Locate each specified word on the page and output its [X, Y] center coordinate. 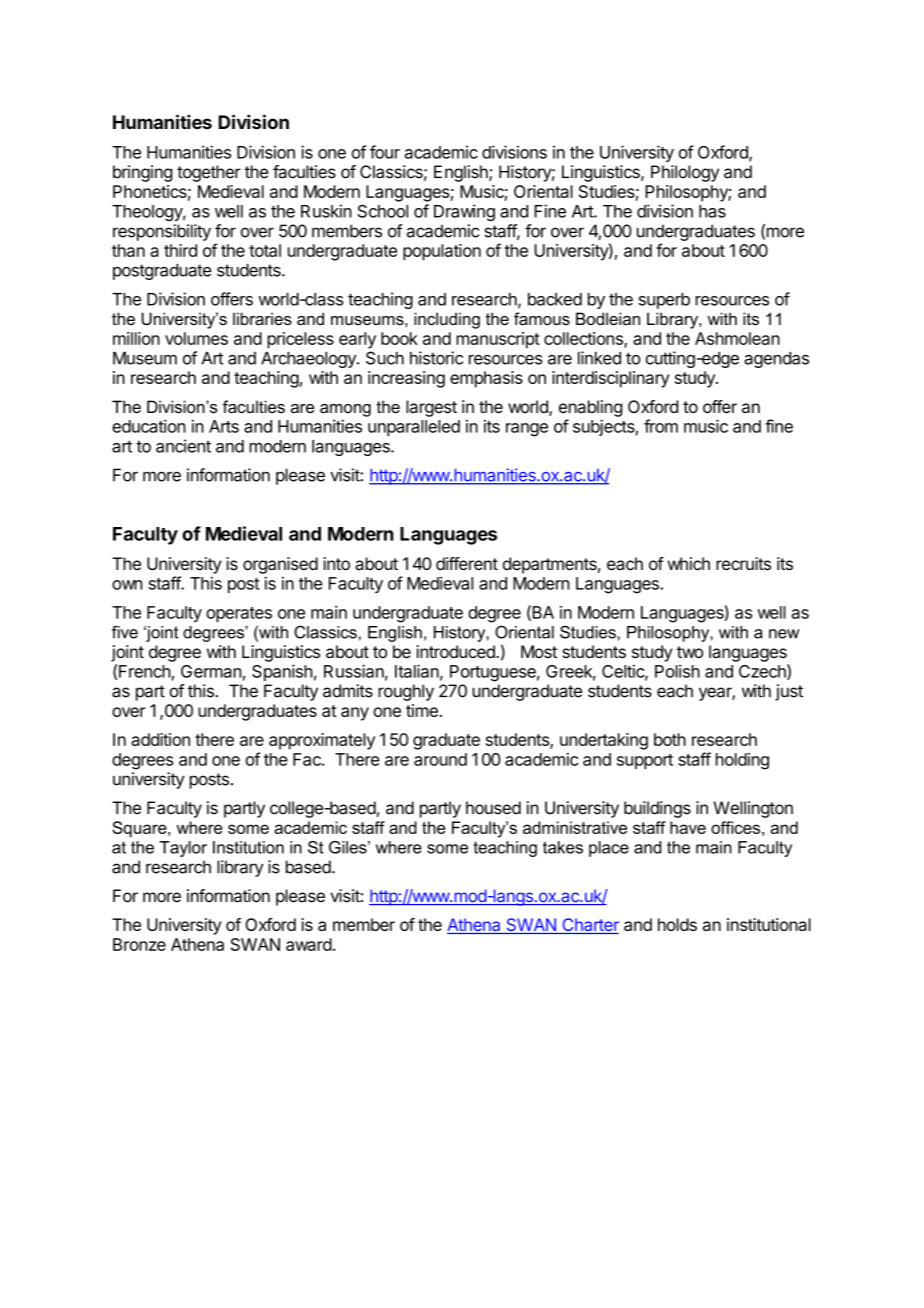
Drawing [464, 212]
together [209, 173]
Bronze [139, 944]
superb [664, 301]
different [467, 563]
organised [280, 565]
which [689, 563]
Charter [589, 926]
